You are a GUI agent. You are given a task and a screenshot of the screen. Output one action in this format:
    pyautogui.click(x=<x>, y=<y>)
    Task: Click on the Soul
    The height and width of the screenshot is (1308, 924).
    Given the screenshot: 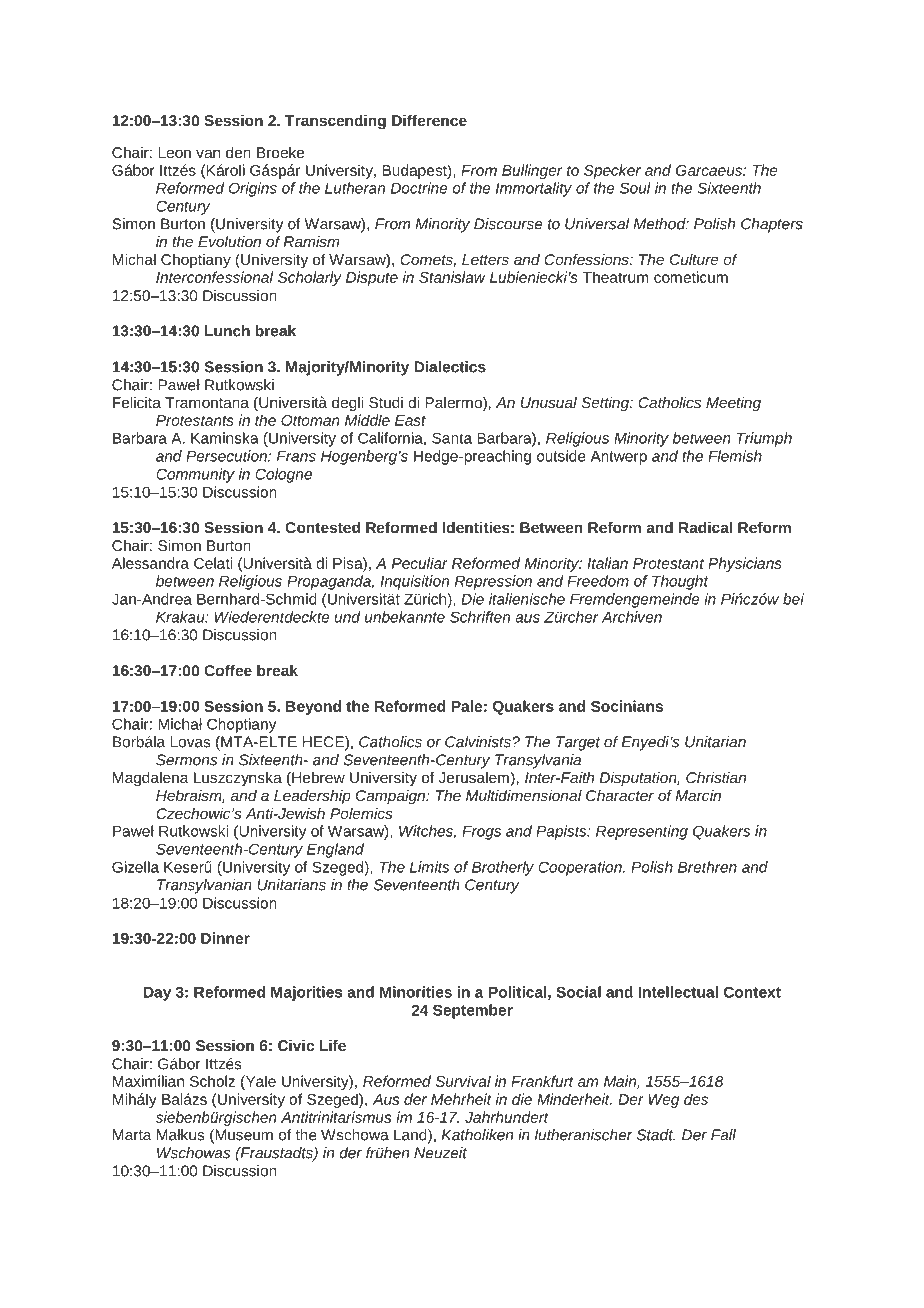 What is the action you would take?
    pyautogui.click(x=635, y=188)
